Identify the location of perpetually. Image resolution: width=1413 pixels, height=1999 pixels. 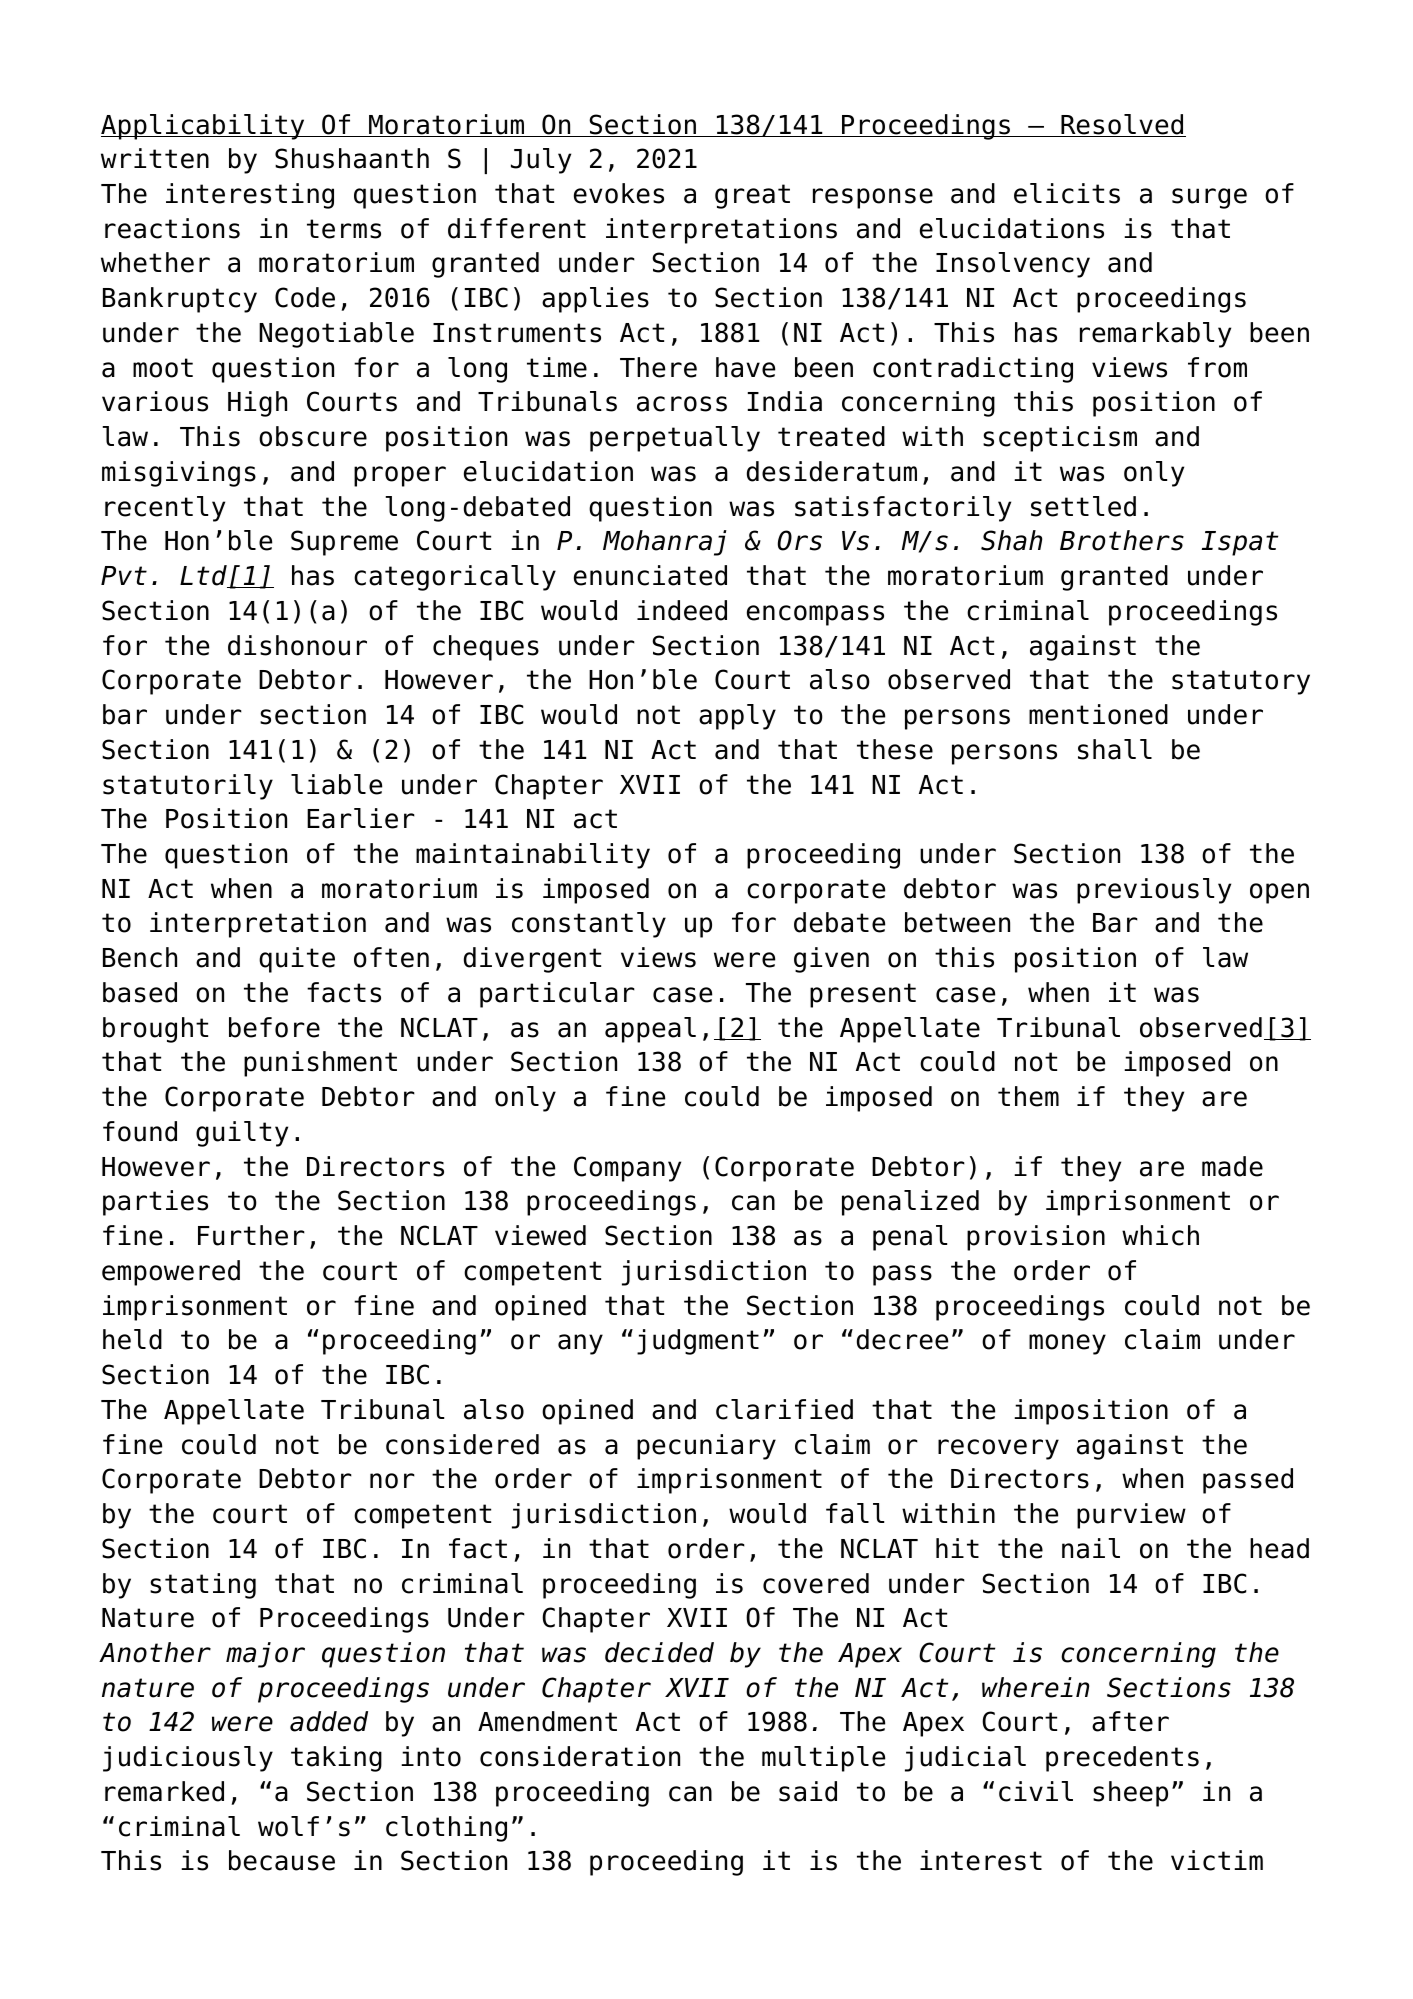
(675, 439).
